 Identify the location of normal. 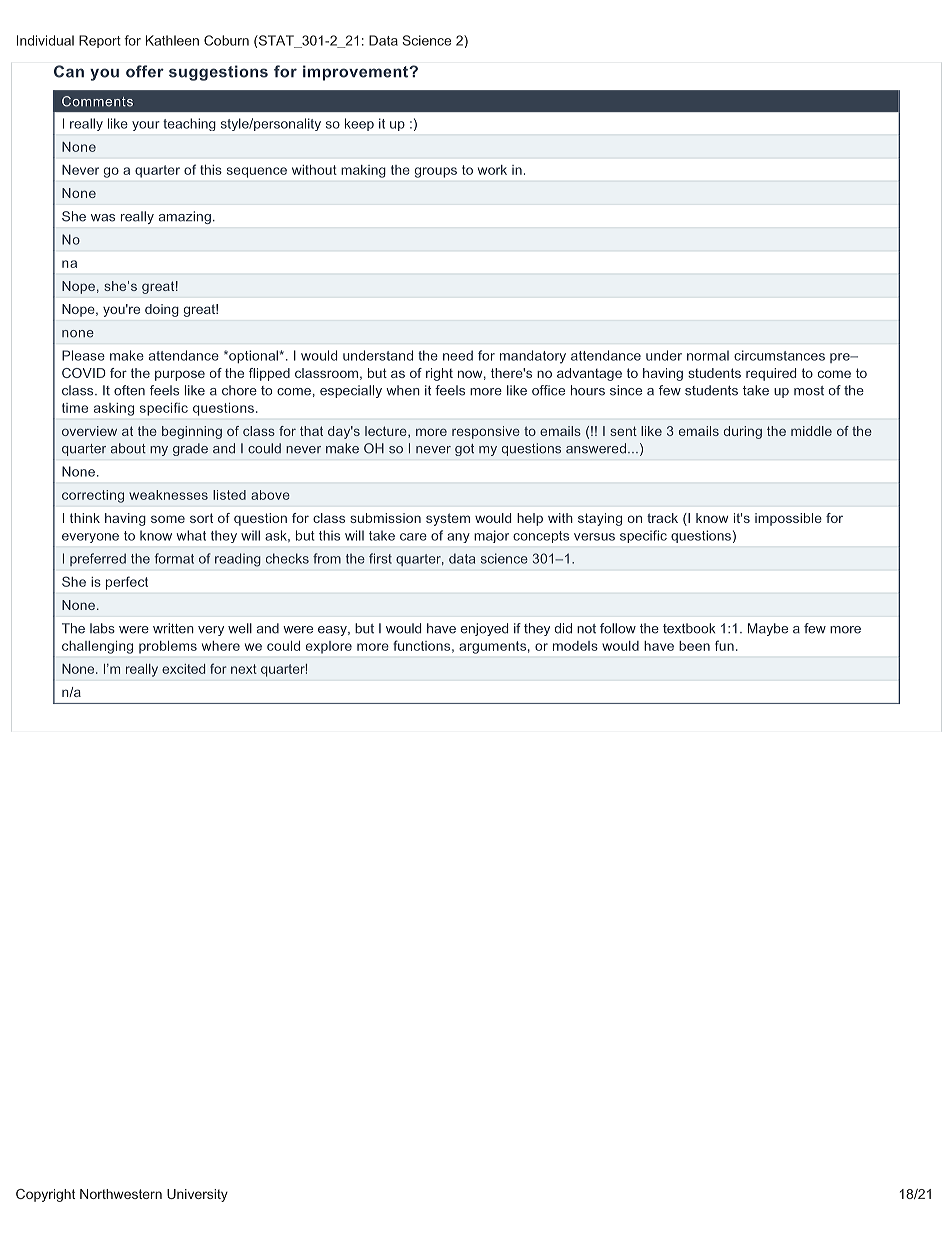
(708, 355).
